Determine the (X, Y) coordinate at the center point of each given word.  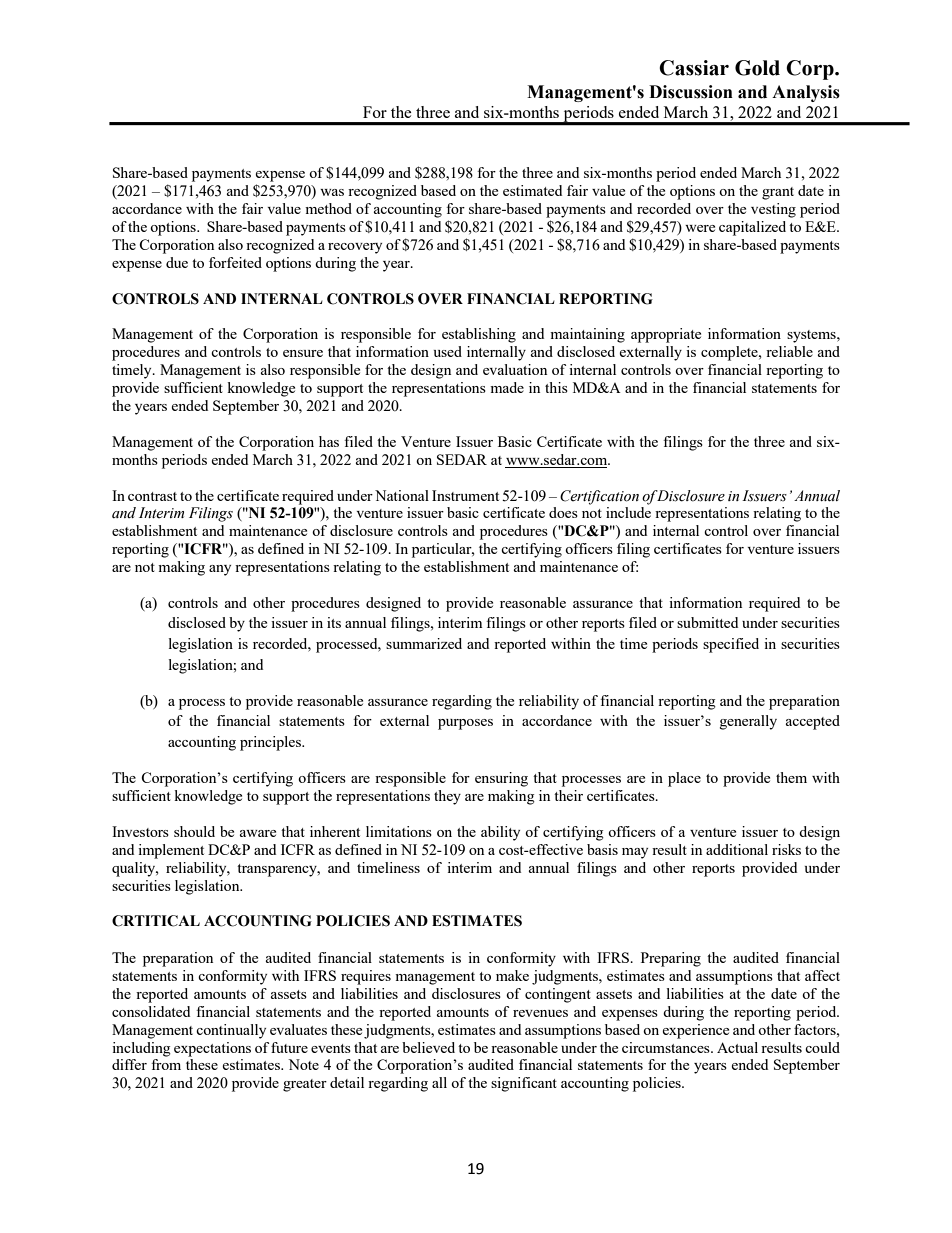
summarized (424, 643)
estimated (532, 190)
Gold (757, 68)
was (332, 192)
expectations (212, 1049)
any (220, 570)
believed (428, 1047)
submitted (707, 622)
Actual (737, 1047)
